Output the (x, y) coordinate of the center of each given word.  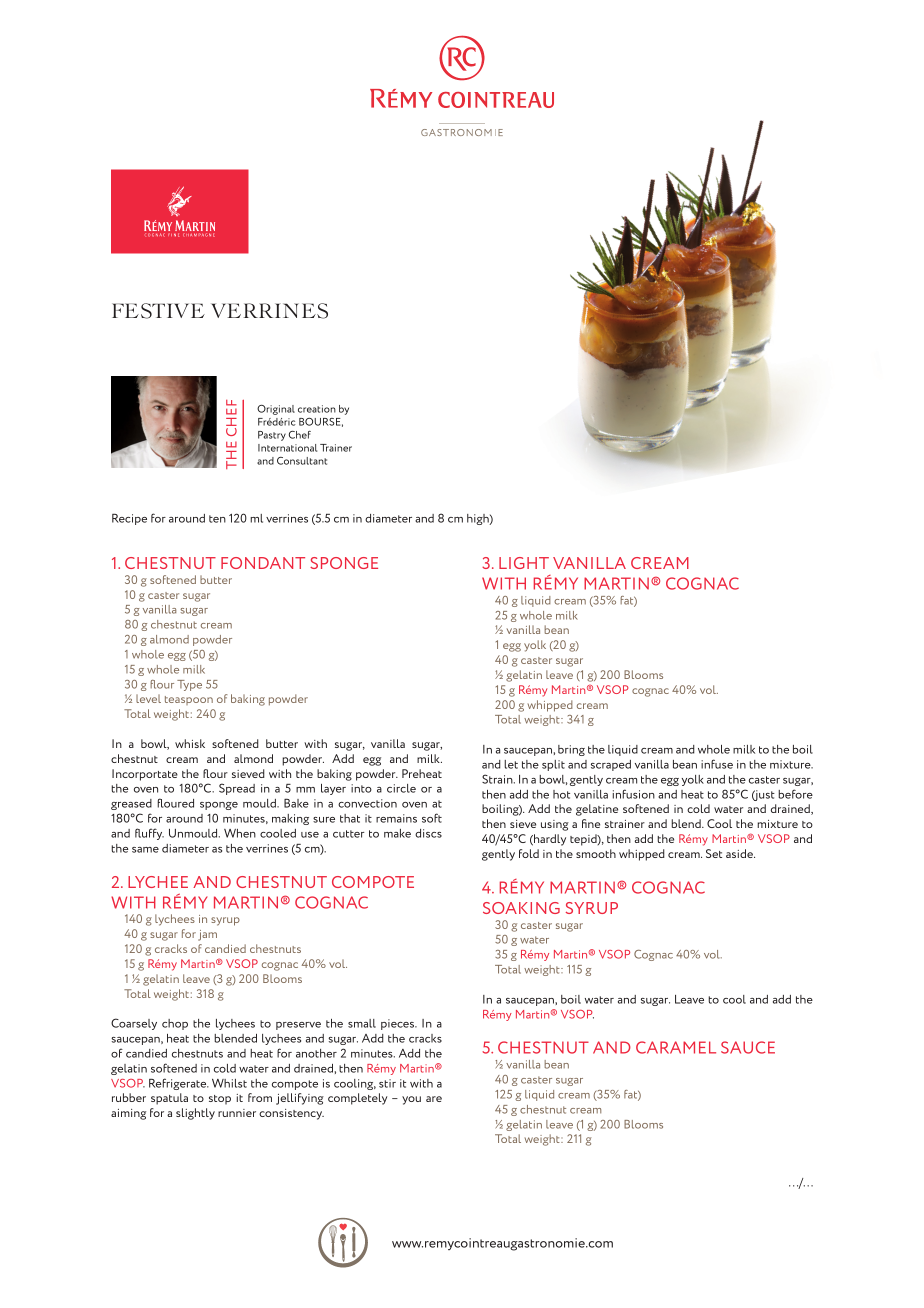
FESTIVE (158, 311)
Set (714, 853)
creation (317, 409)
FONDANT (263, 563)
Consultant (302, 461)
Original (276, 410)
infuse (717, 764)
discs (428, 833)
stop (220, 1100)
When (240, 833)
